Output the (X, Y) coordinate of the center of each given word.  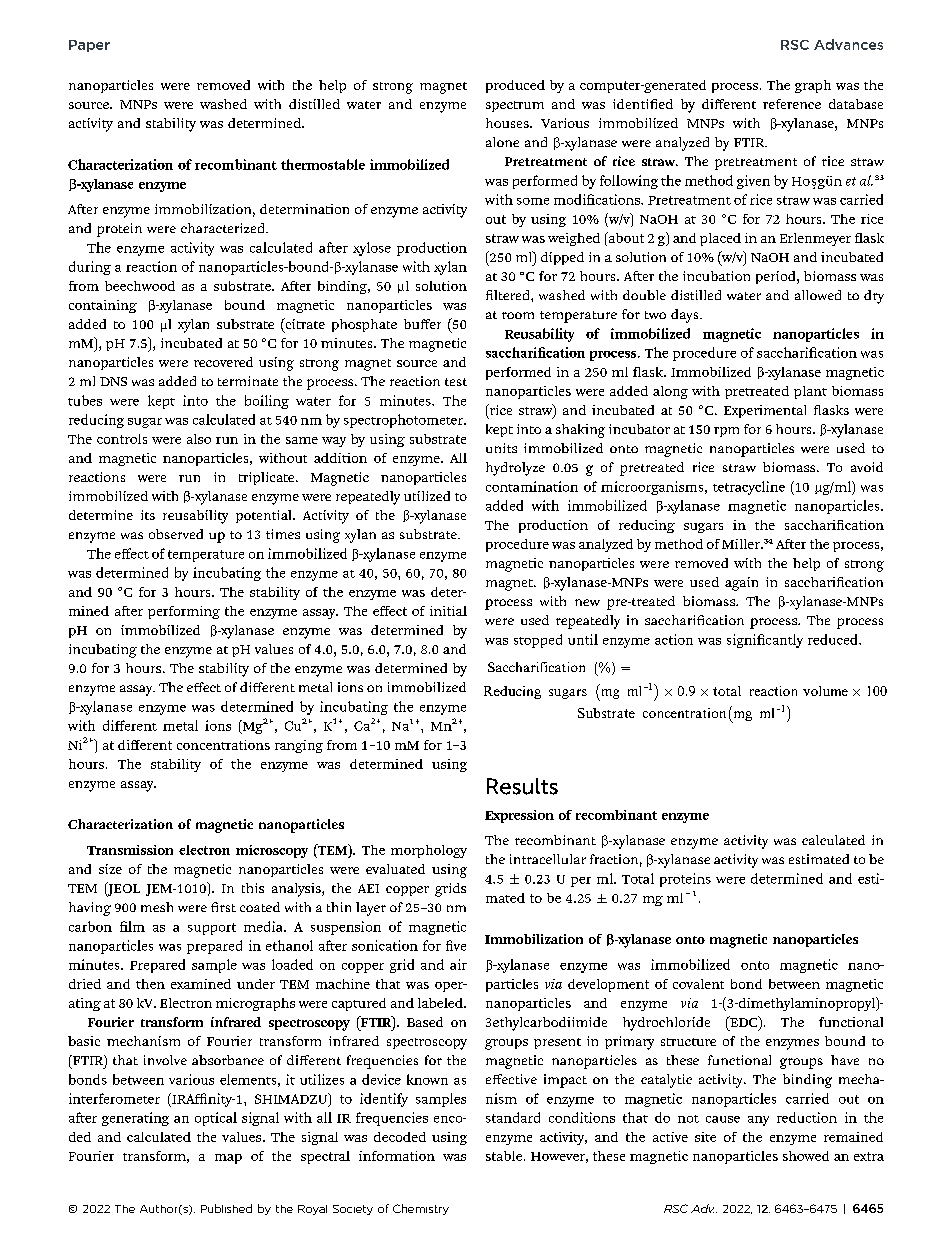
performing (184, 612)
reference (792, 104)
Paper (89, 46)
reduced (834, 639)
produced (515, 86)
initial (448, 611)
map (228, 1159)
